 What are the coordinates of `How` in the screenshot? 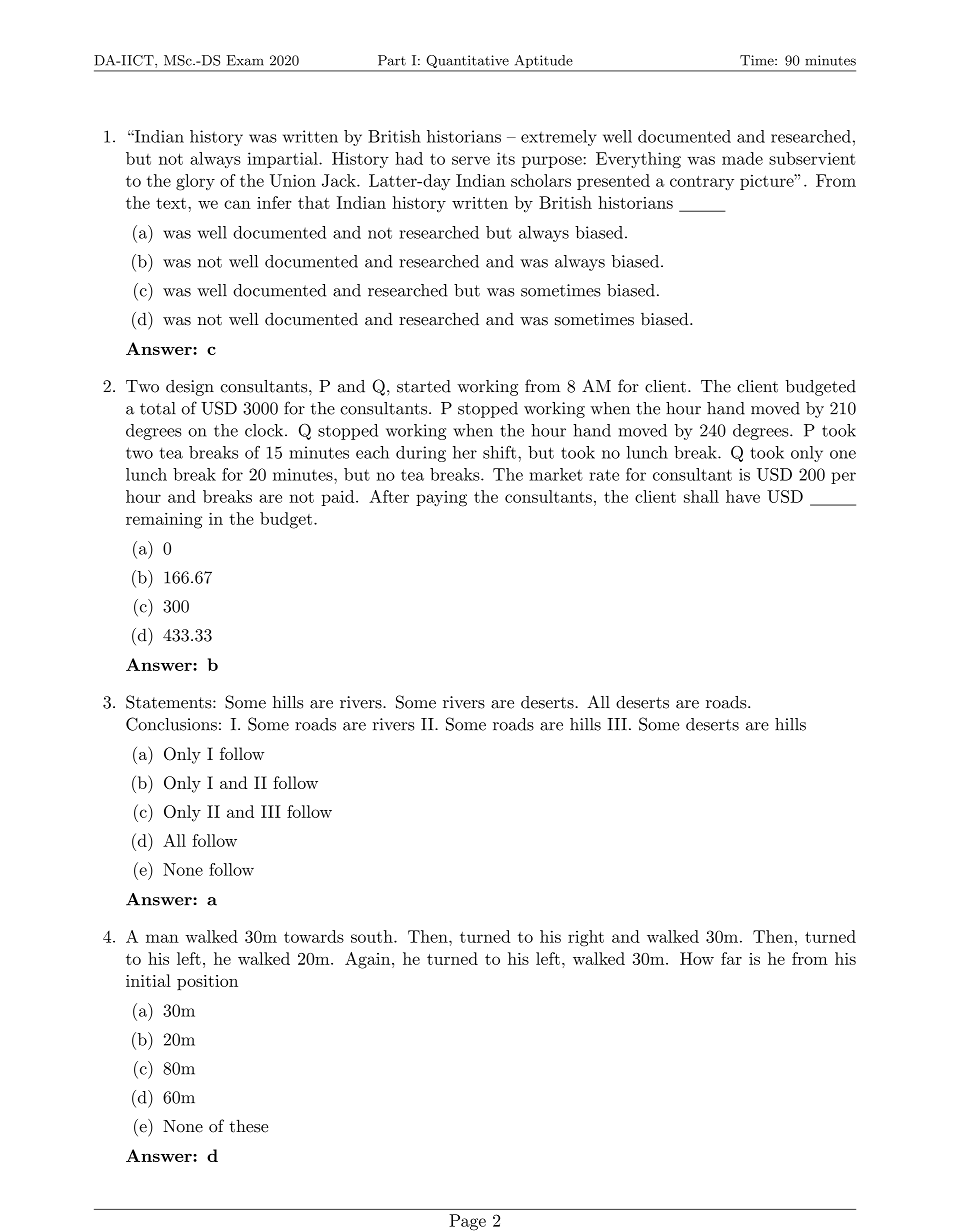 It's located at (697, 958).
